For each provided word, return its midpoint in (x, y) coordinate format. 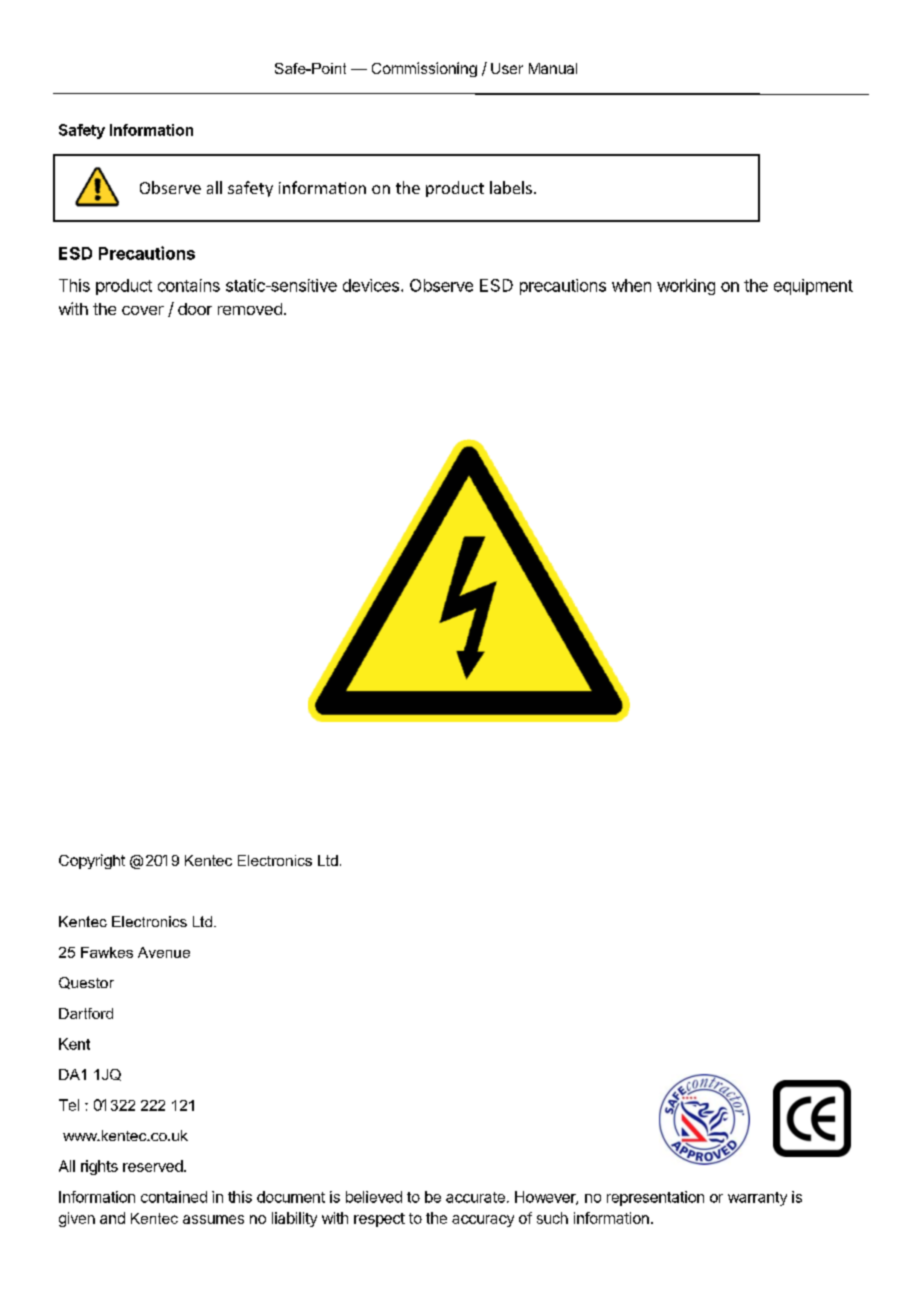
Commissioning (424, 69)
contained (174, 1197)
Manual (553, 68)
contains (189, 285)
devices (371, 285)
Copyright (92, 861)
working (686, 287)
